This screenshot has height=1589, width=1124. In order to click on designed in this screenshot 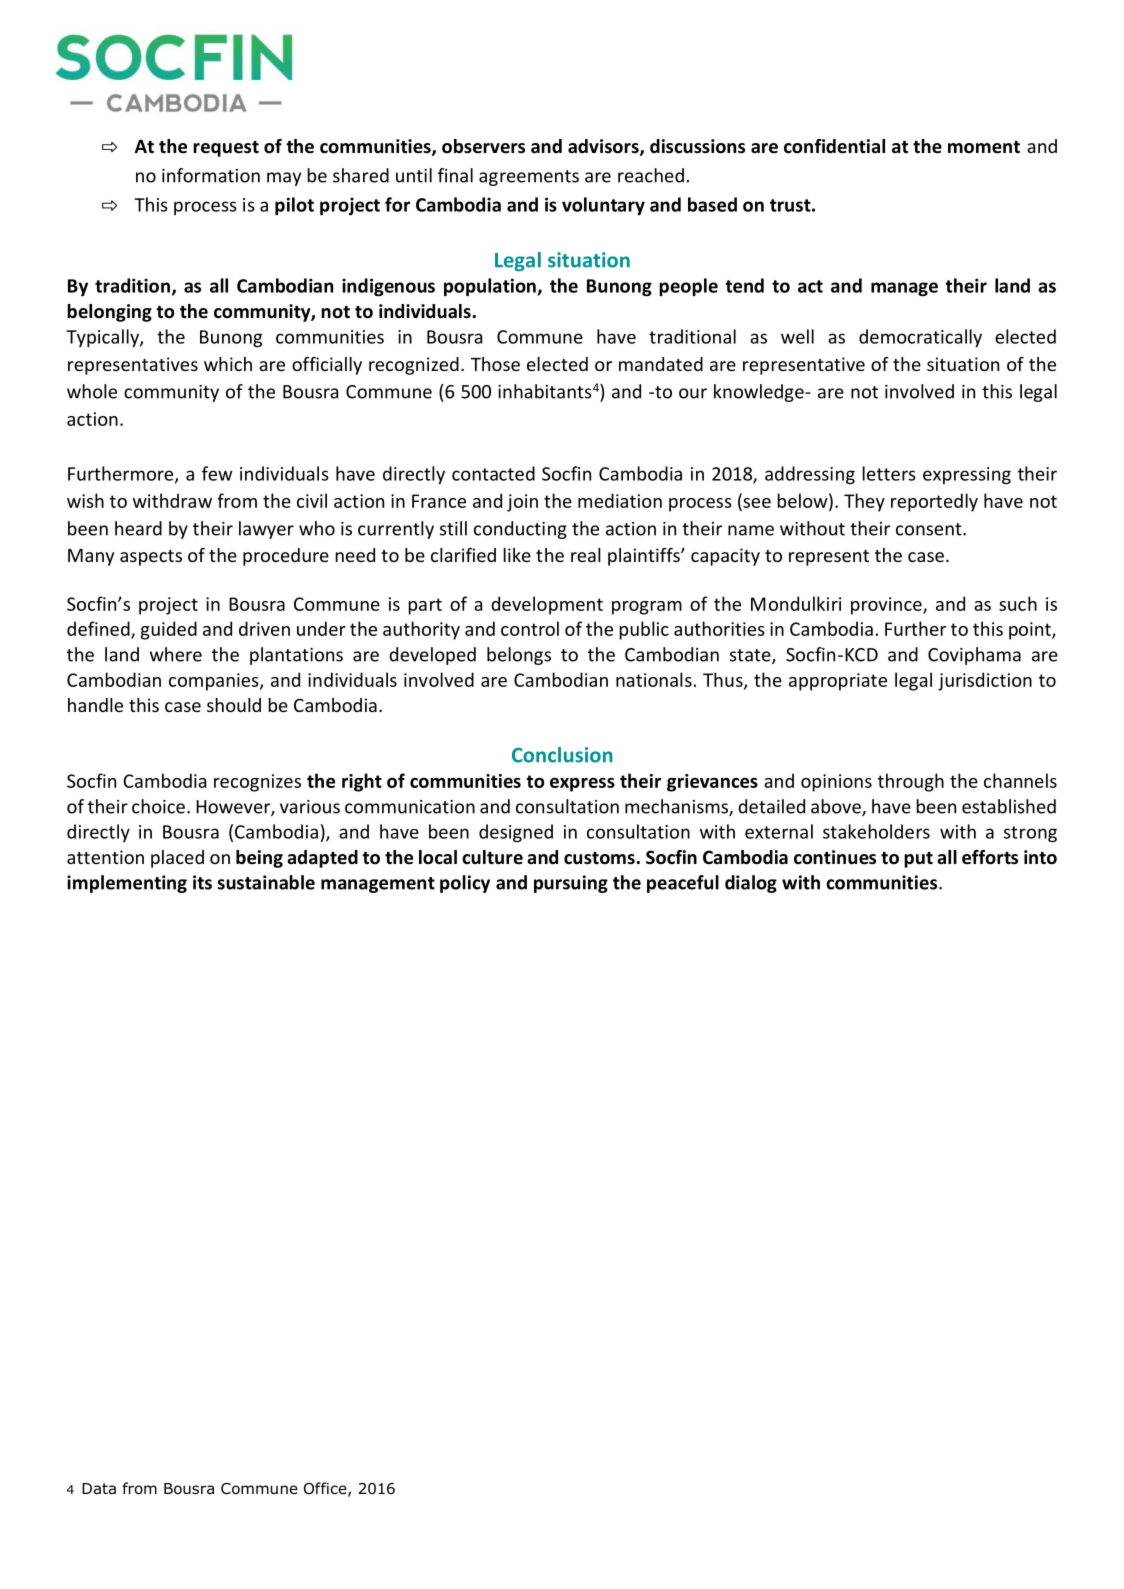, I will do `click(516, 833)`.
